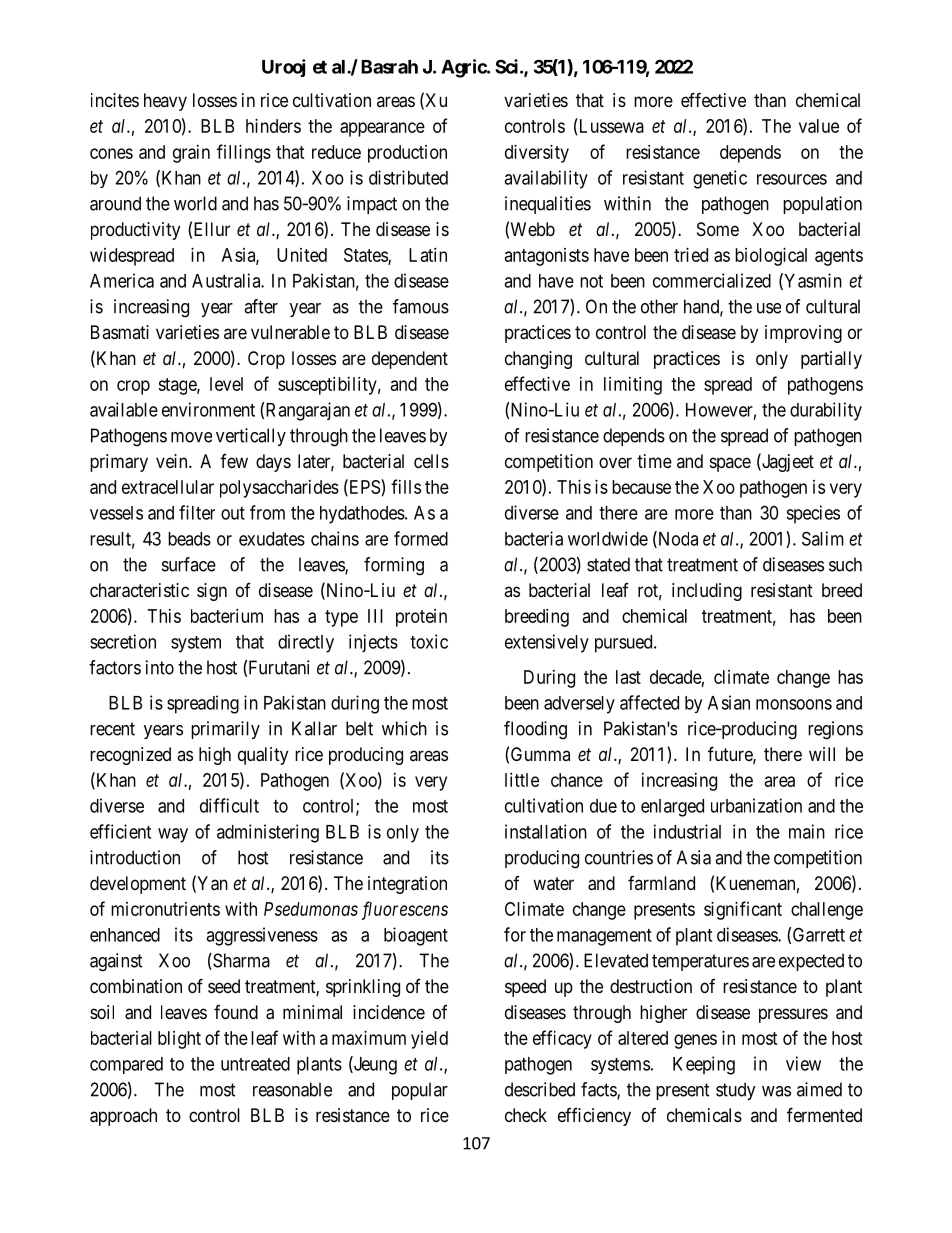 This document has height=1233, width=952. I want to click on blight, so click(179, 1040).
